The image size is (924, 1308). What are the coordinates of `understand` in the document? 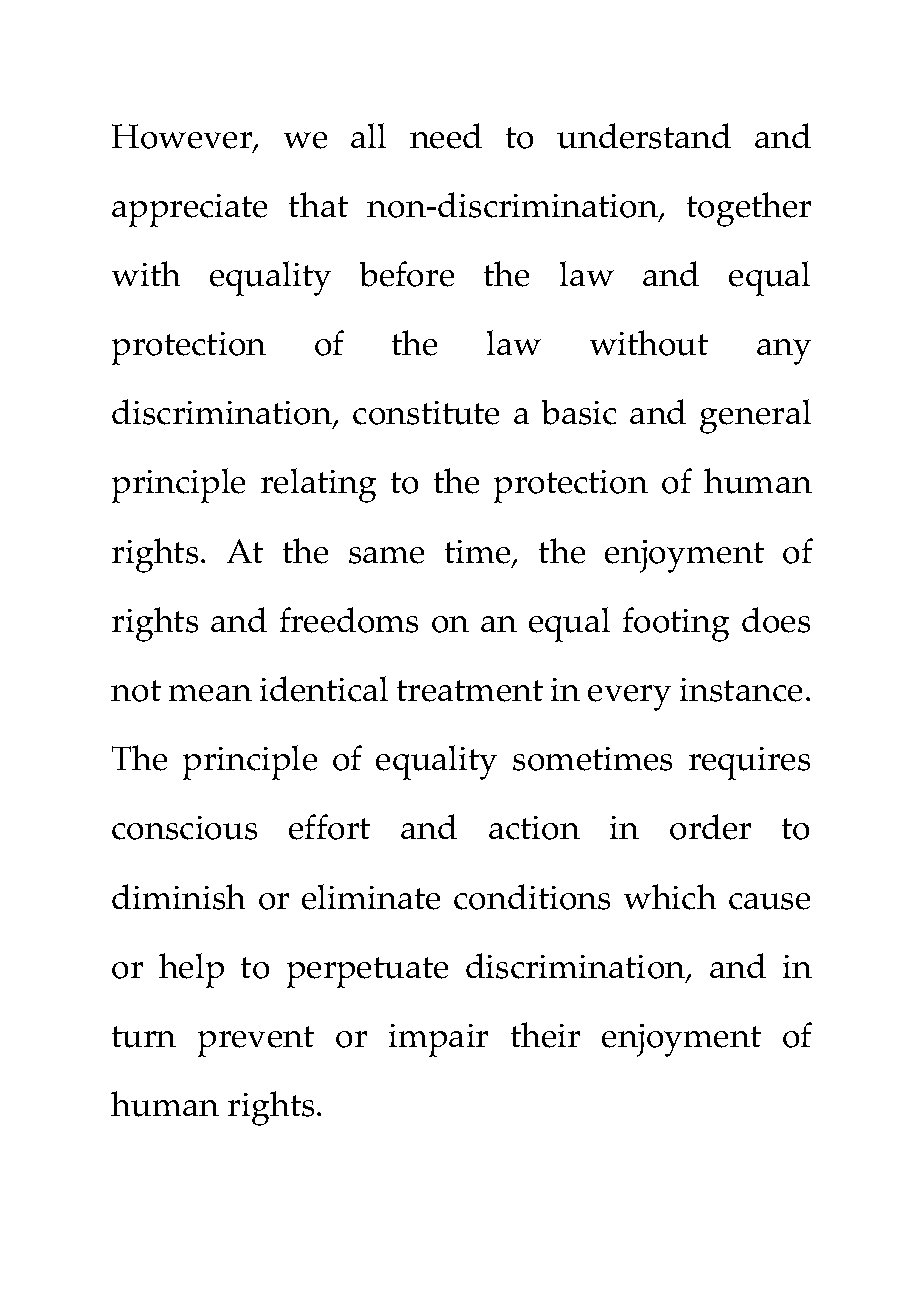 It's located at (644, 136).
